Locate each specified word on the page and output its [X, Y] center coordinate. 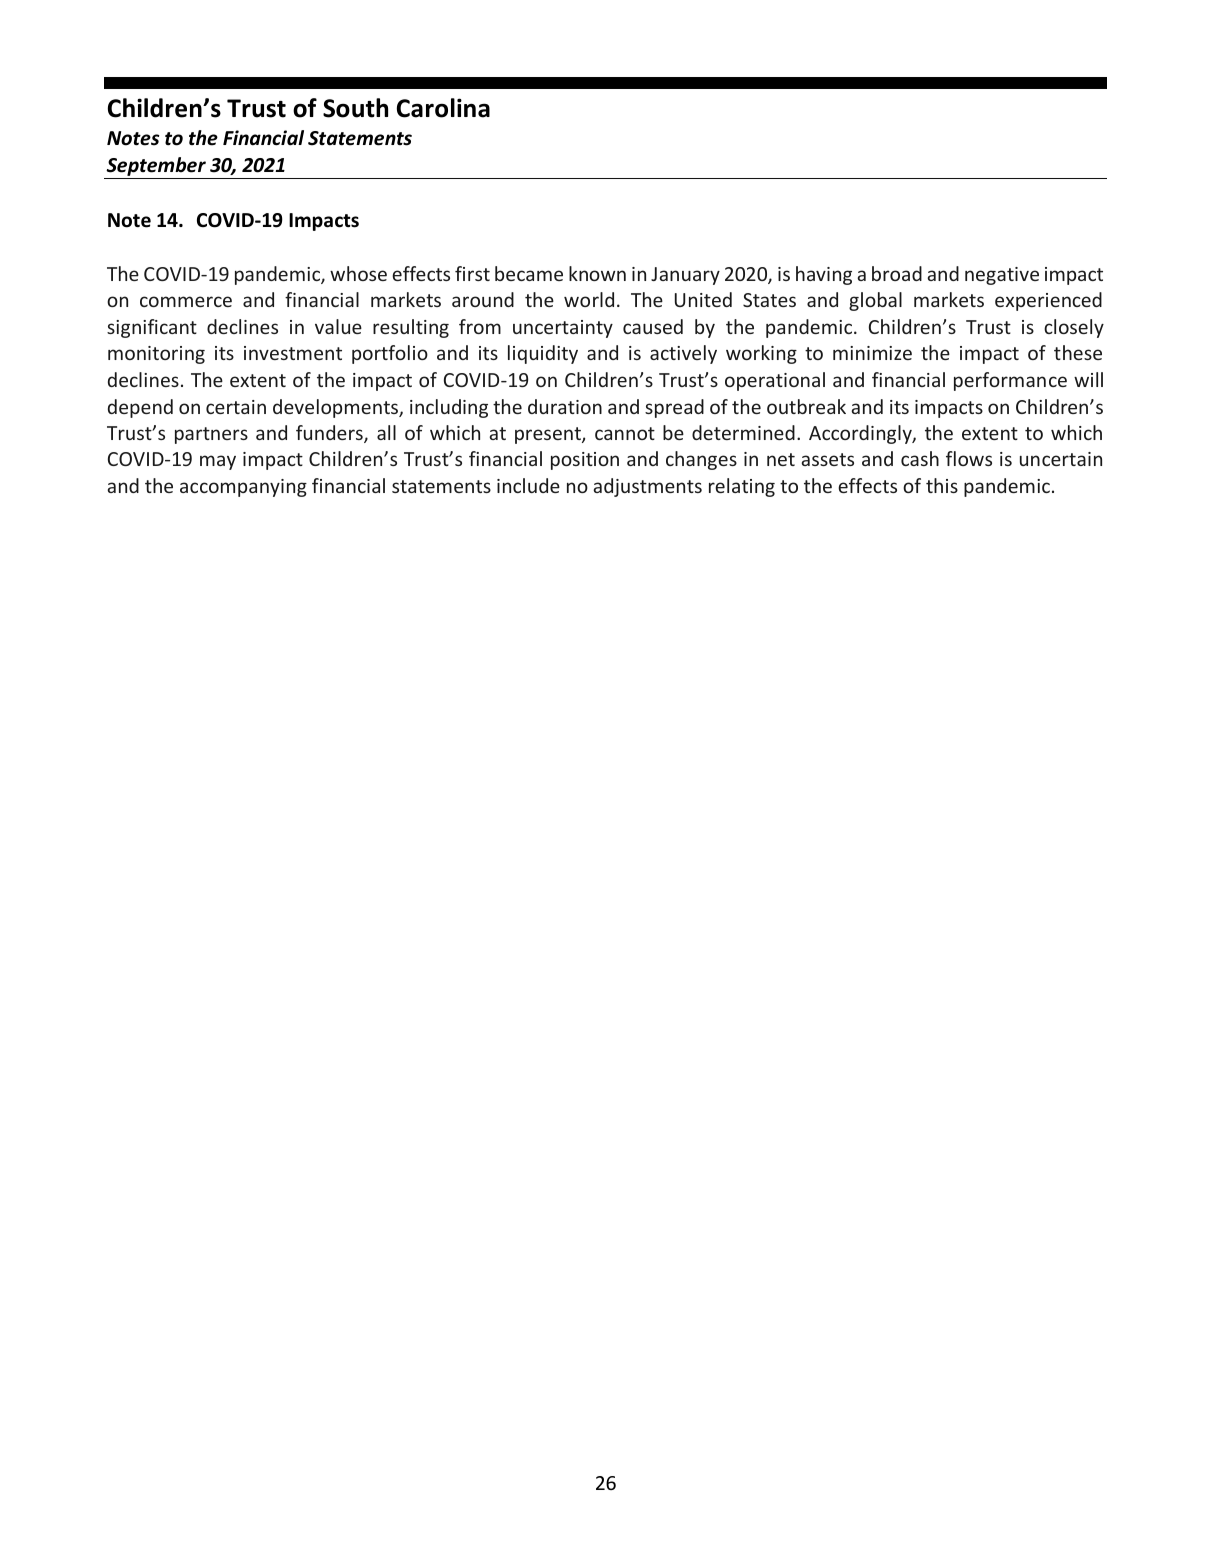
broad [897, 273]
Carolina [443, 108]
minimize [872, 353]
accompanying [243, 488]
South [355, 108]
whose [358, 273]
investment [293, 353]
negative [1002, 276]
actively [683, 354]
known [597, 273]
